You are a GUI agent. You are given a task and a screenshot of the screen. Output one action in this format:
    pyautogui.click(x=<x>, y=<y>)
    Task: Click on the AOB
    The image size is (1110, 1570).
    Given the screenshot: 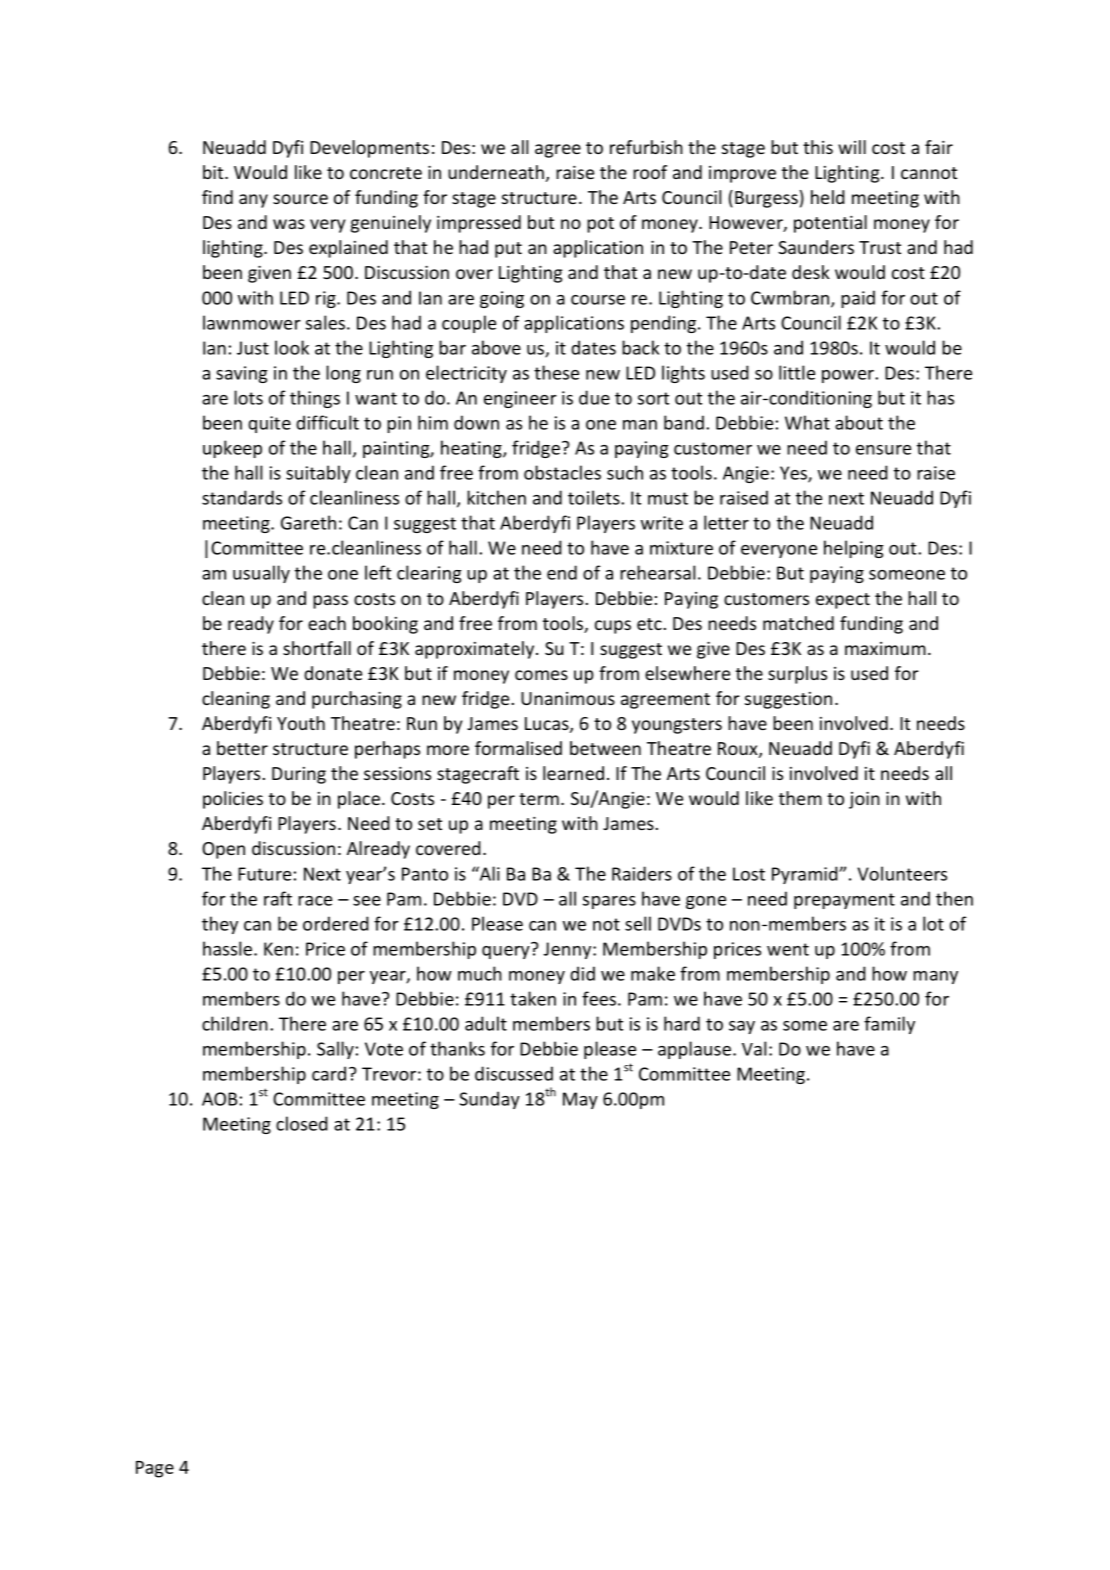 What is the action you would take?
    pyautogui.click(x=219, y=1099)
